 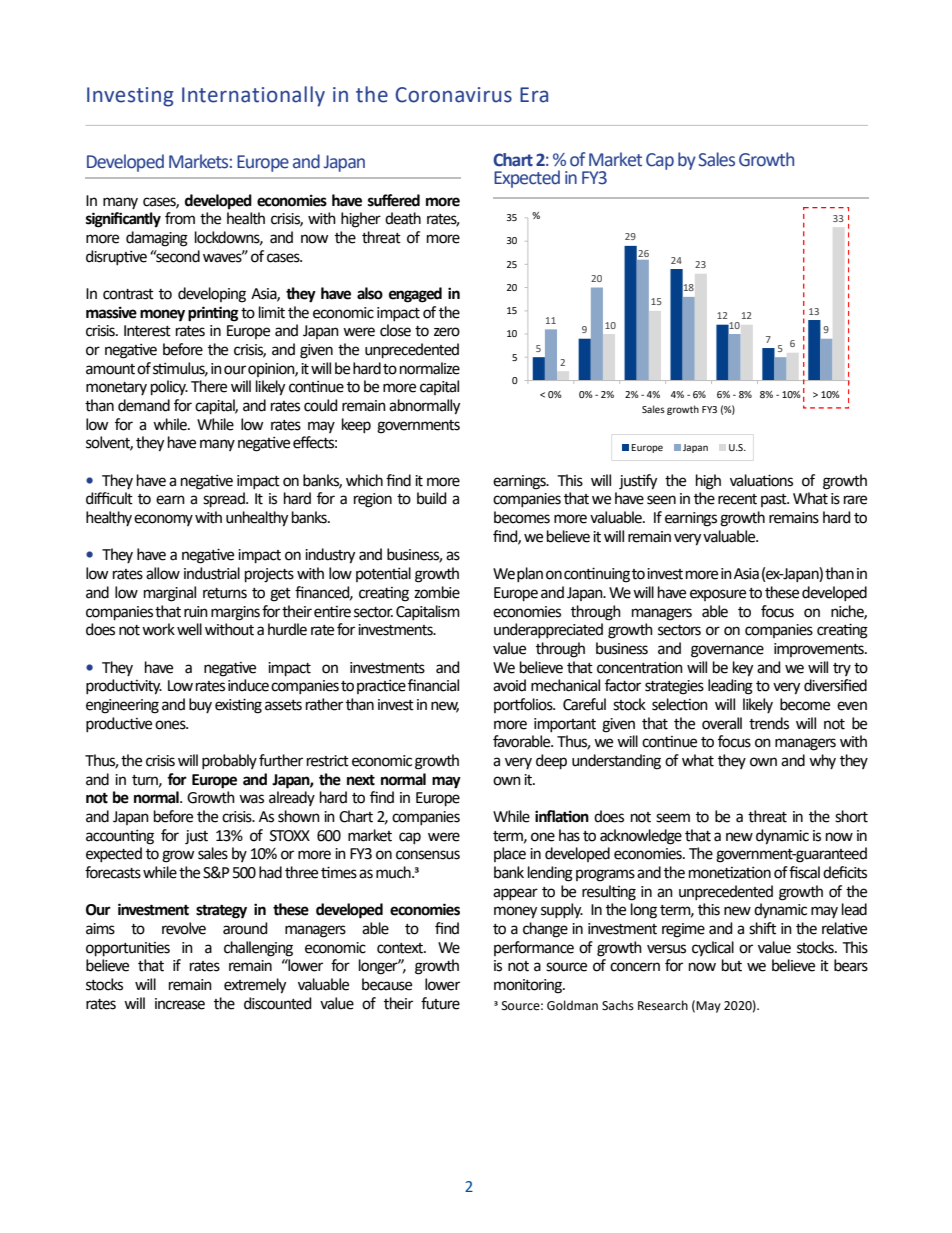 I want to click on Coronavirus, so click(x=453, y=95).
